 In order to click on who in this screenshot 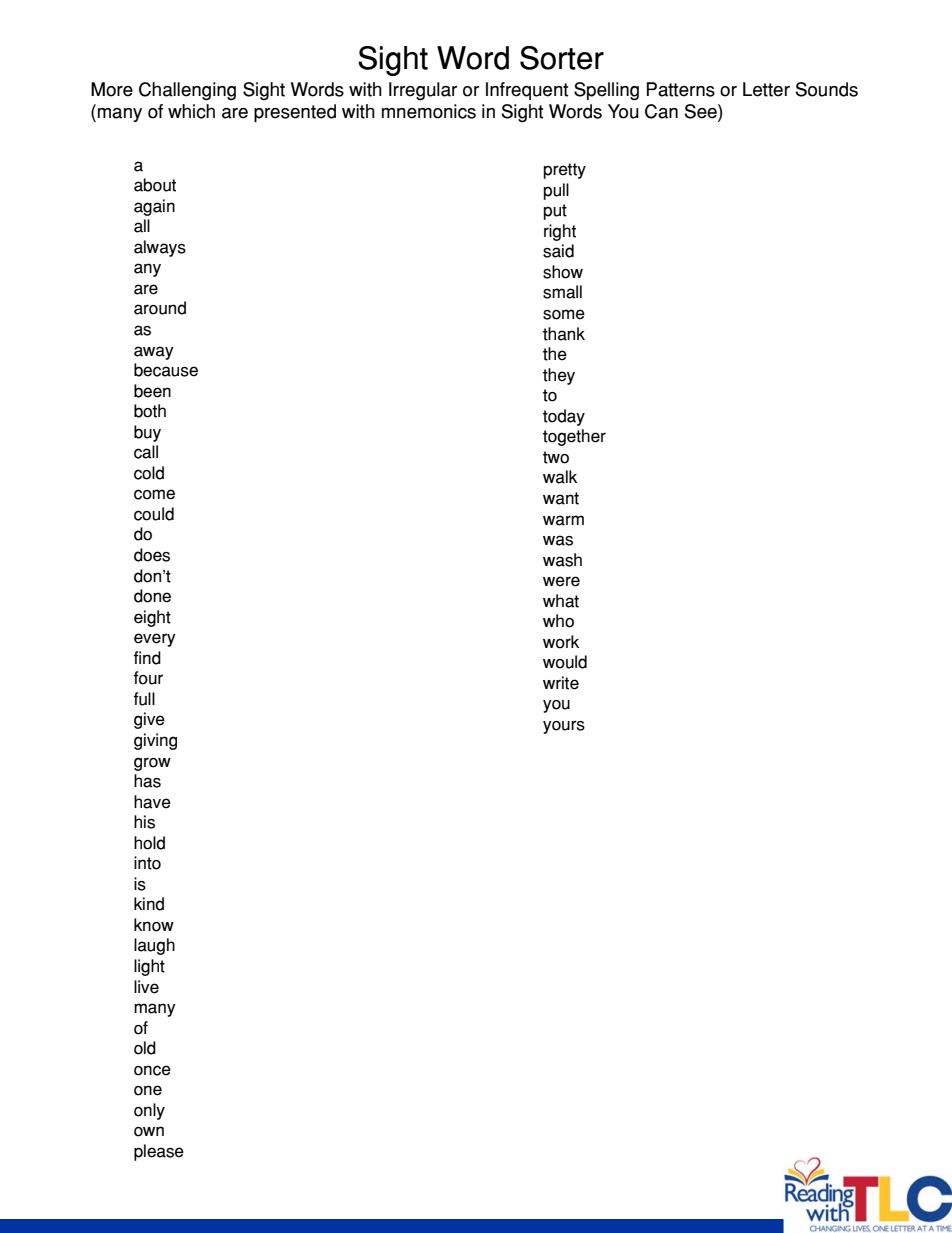, I will do `click(558, 621)`.
